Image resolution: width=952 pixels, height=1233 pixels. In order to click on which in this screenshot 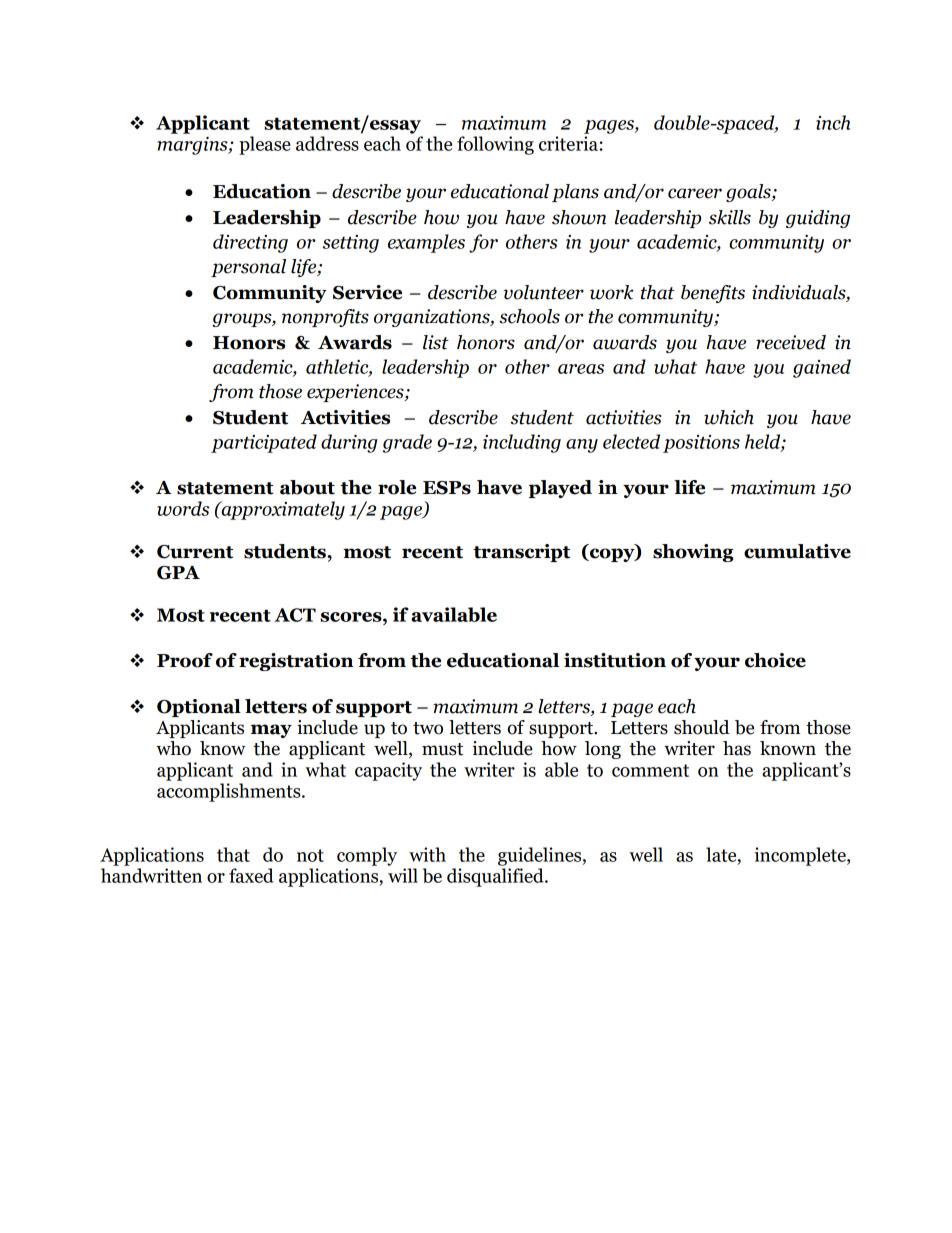, I will do `click(729, 417)`.
